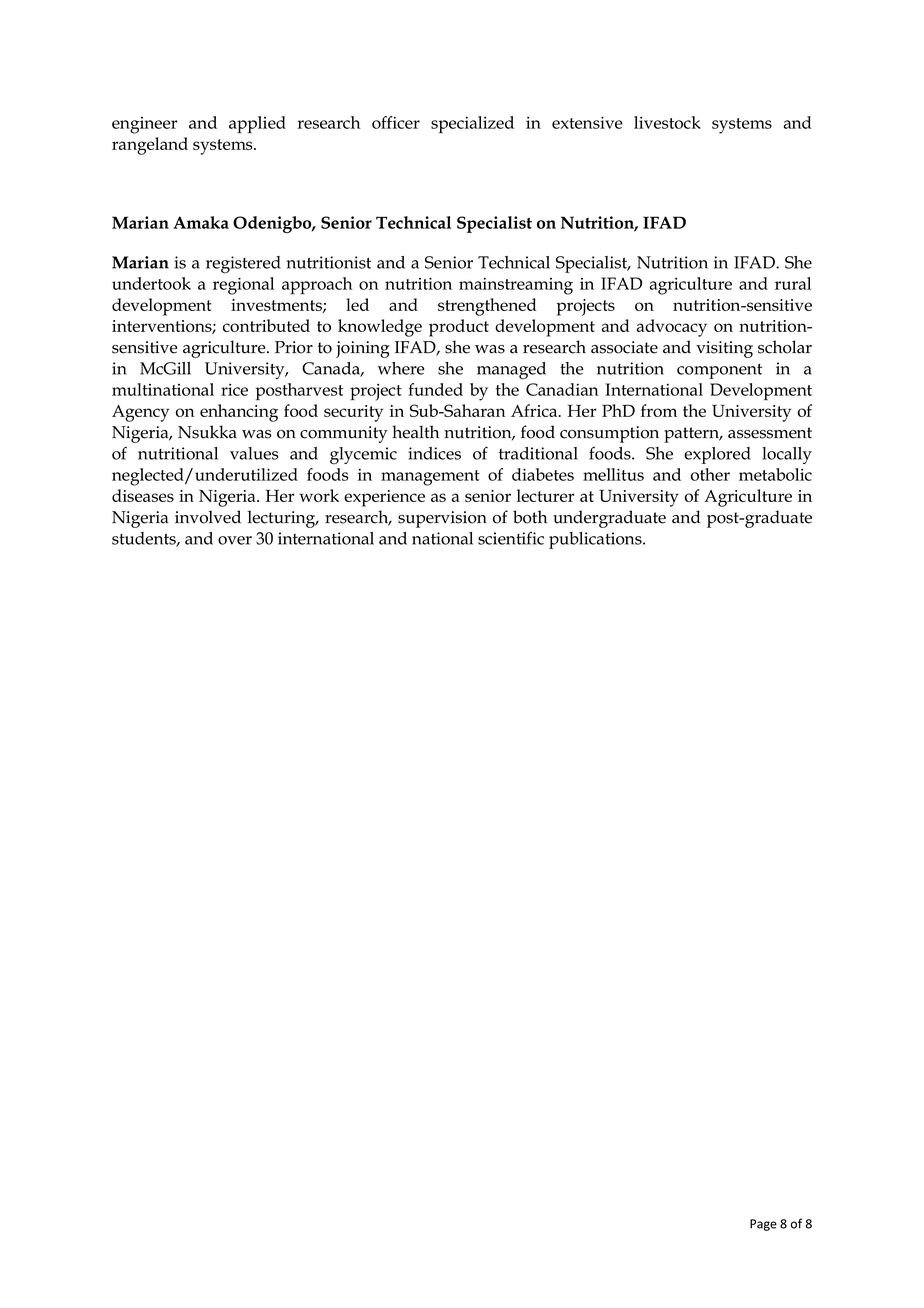 The height and width of the image is (1308, 924). What do you see at coordinates (596, 540) in the image?
I see `publications` at bounding box center [596, 540].
